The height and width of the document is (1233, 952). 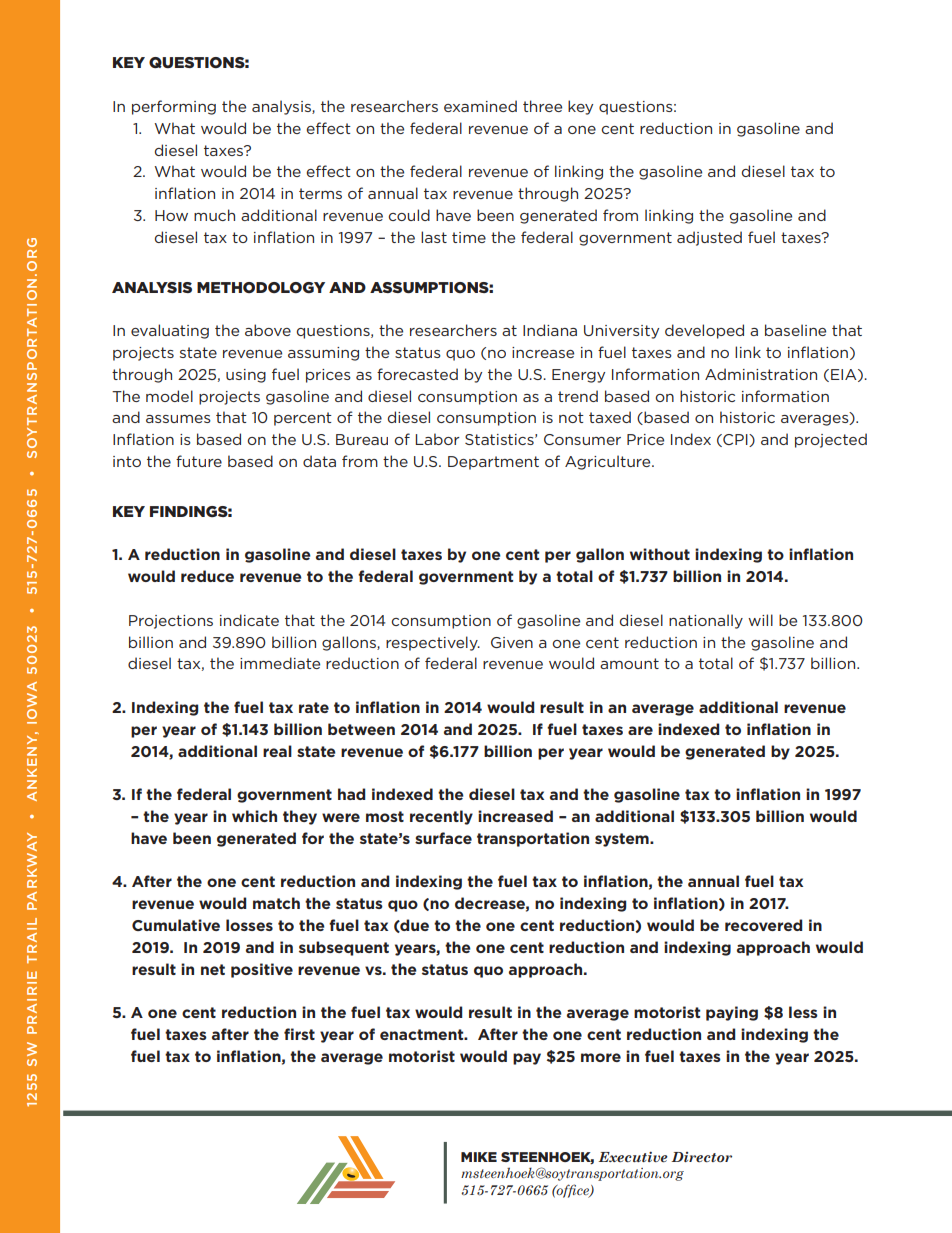 I want to click on first, so click(x=299, y=1034).
